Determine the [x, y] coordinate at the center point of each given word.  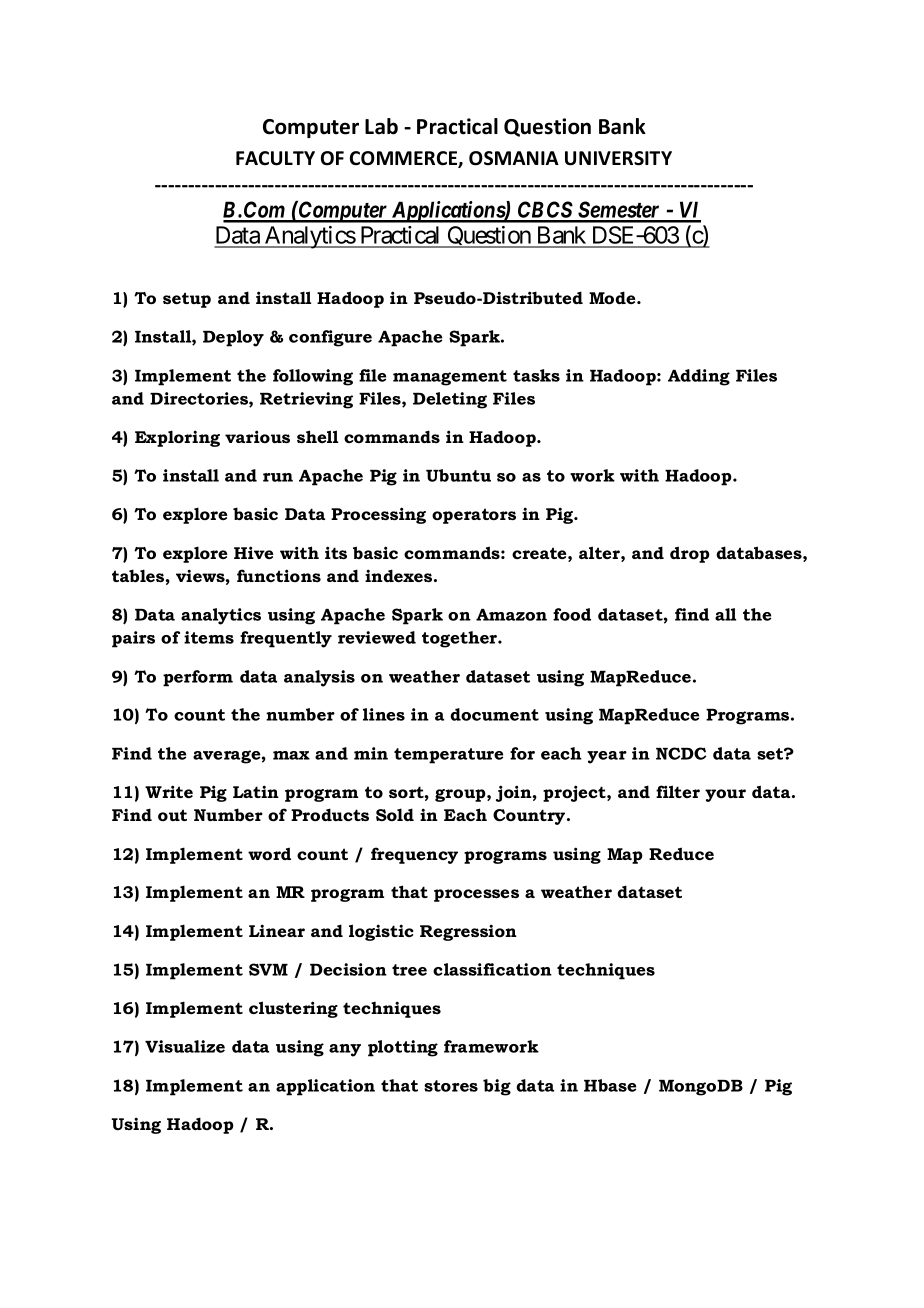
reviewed [377, 637]
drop [690, 554]
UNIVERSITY [618, 158]
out [172, 815]
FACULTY [275, 158]
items [209, 637]
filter [678, 791]
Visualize [185, 1046]
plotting [403, 1048]
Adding [699, 377]
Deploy [233, 338]
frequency [414, 855]
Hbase [610, 1085]
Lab [381, 126]
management [450, 378]
